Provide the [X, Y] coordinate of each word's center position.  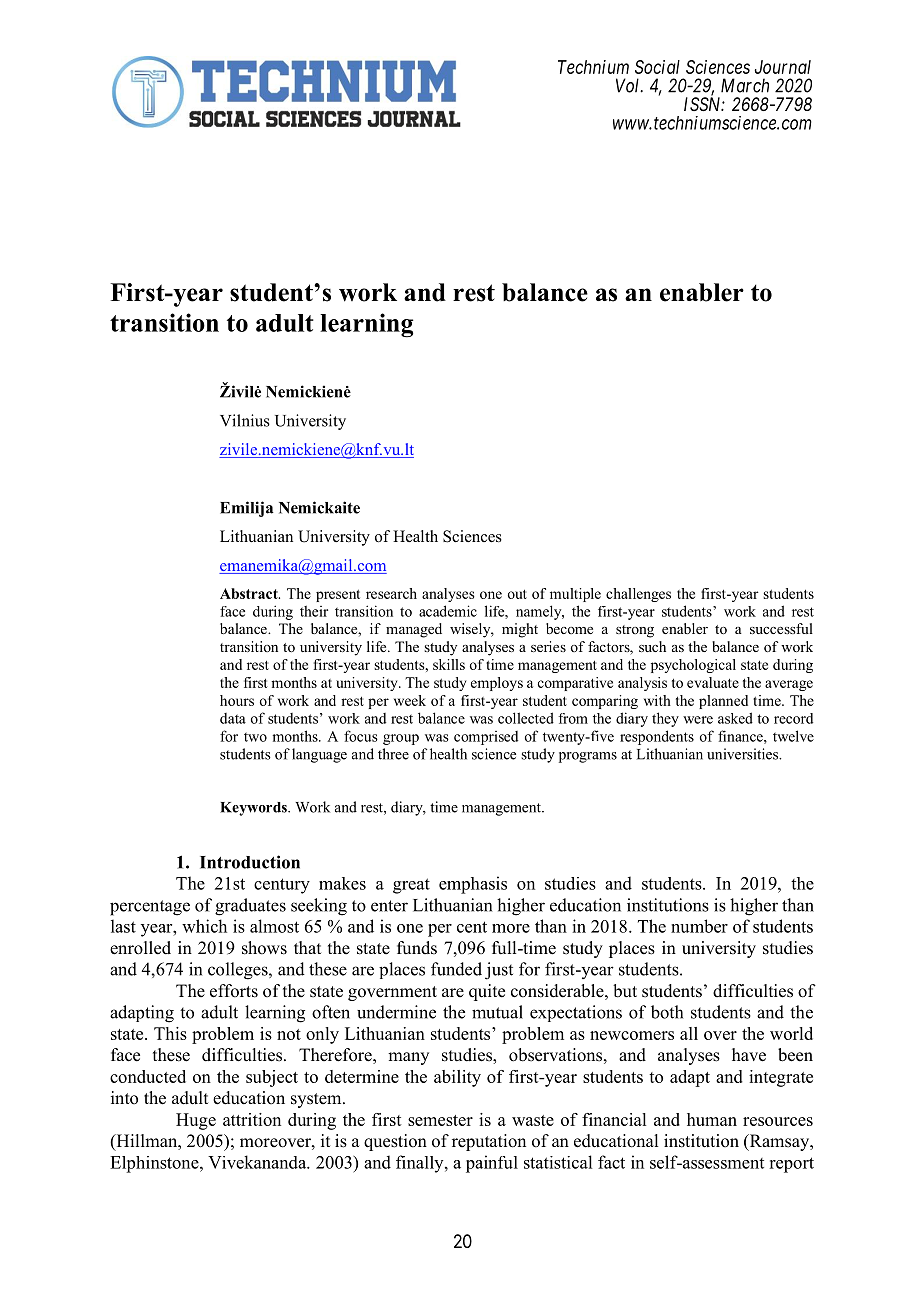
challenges [638, 595]
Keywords [254, 809]
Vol [629, 85]
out [517, 594]
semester [440, 1120]
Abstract [250, 593]
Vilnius [245, 420]
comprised [486, 738]
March [745, 85]
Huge [196, 1121]
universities [744, 754]
